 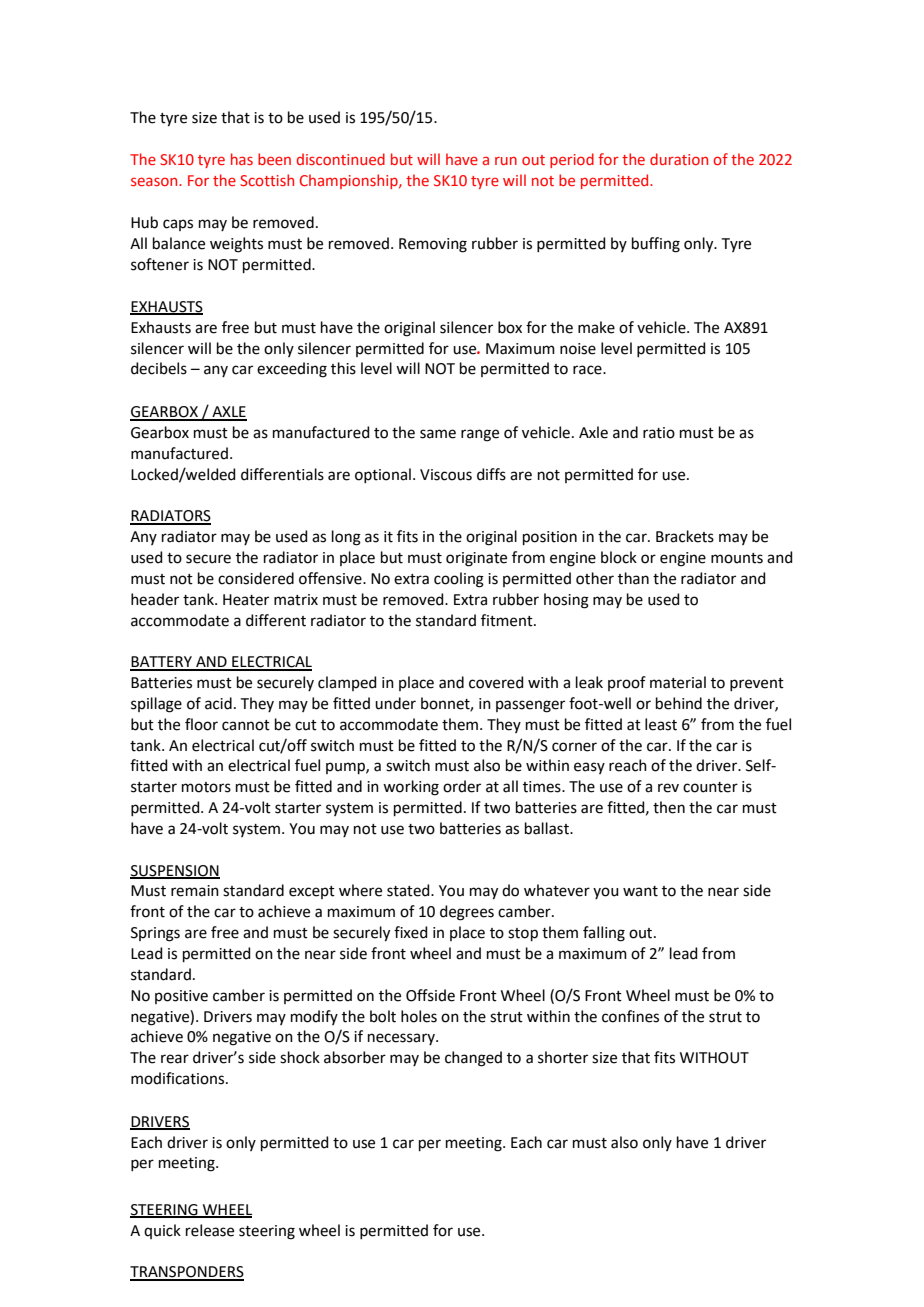 What do you see at coordinates (656, 245) in the screenshot?
I see `buffing` at bounding box center [656, 245].
